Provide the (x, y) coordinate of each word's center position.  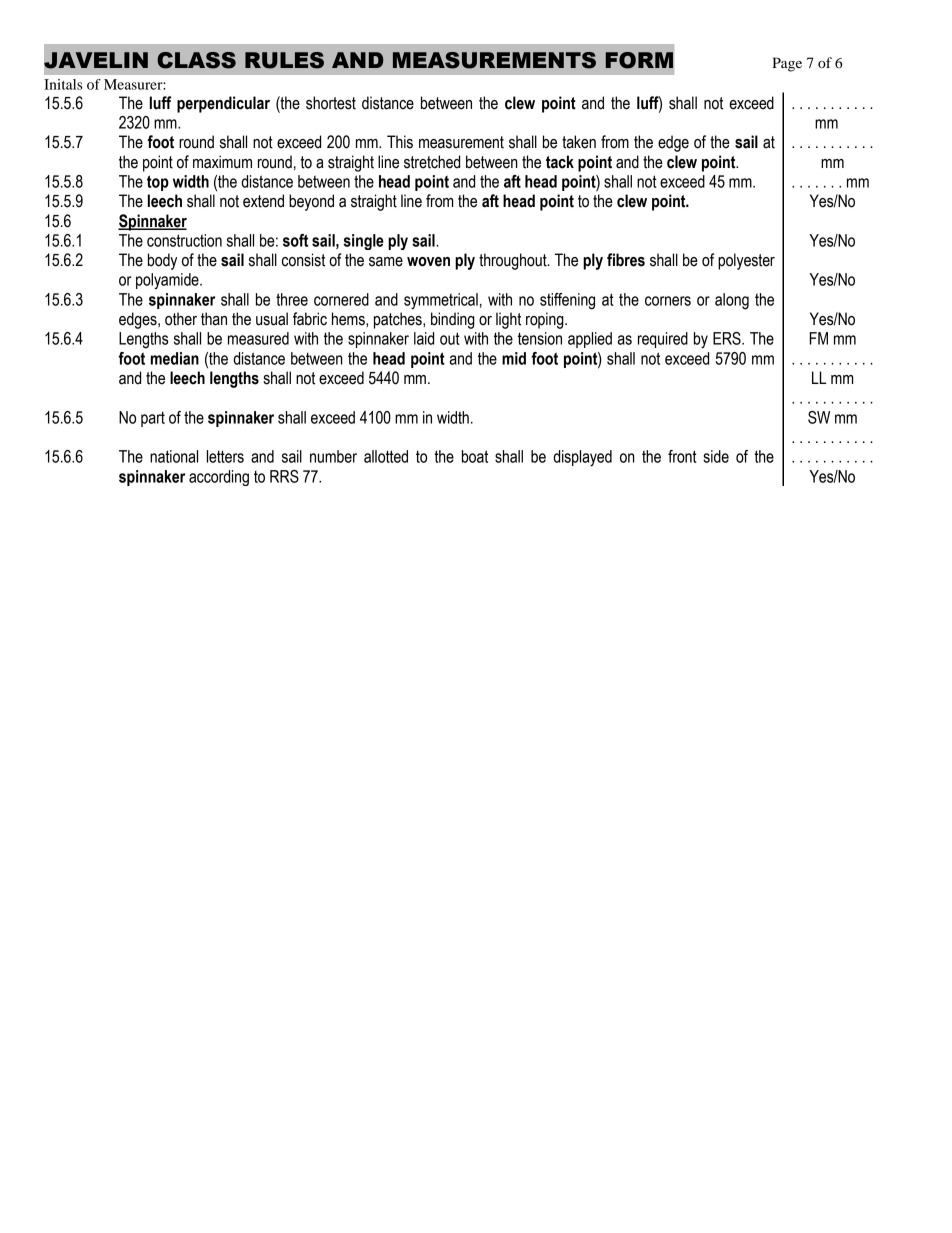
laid (424, 338)
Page (787, 64)
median (175, 358)
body (162, 261)
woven (428, 262)
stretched (432, 162)
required (663, 340)
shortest (331, 103)
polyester (746, 261)
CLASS (196, 60)
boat (475, 456)
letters (225, 456)
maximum (222, 162)
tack (560, 162)
